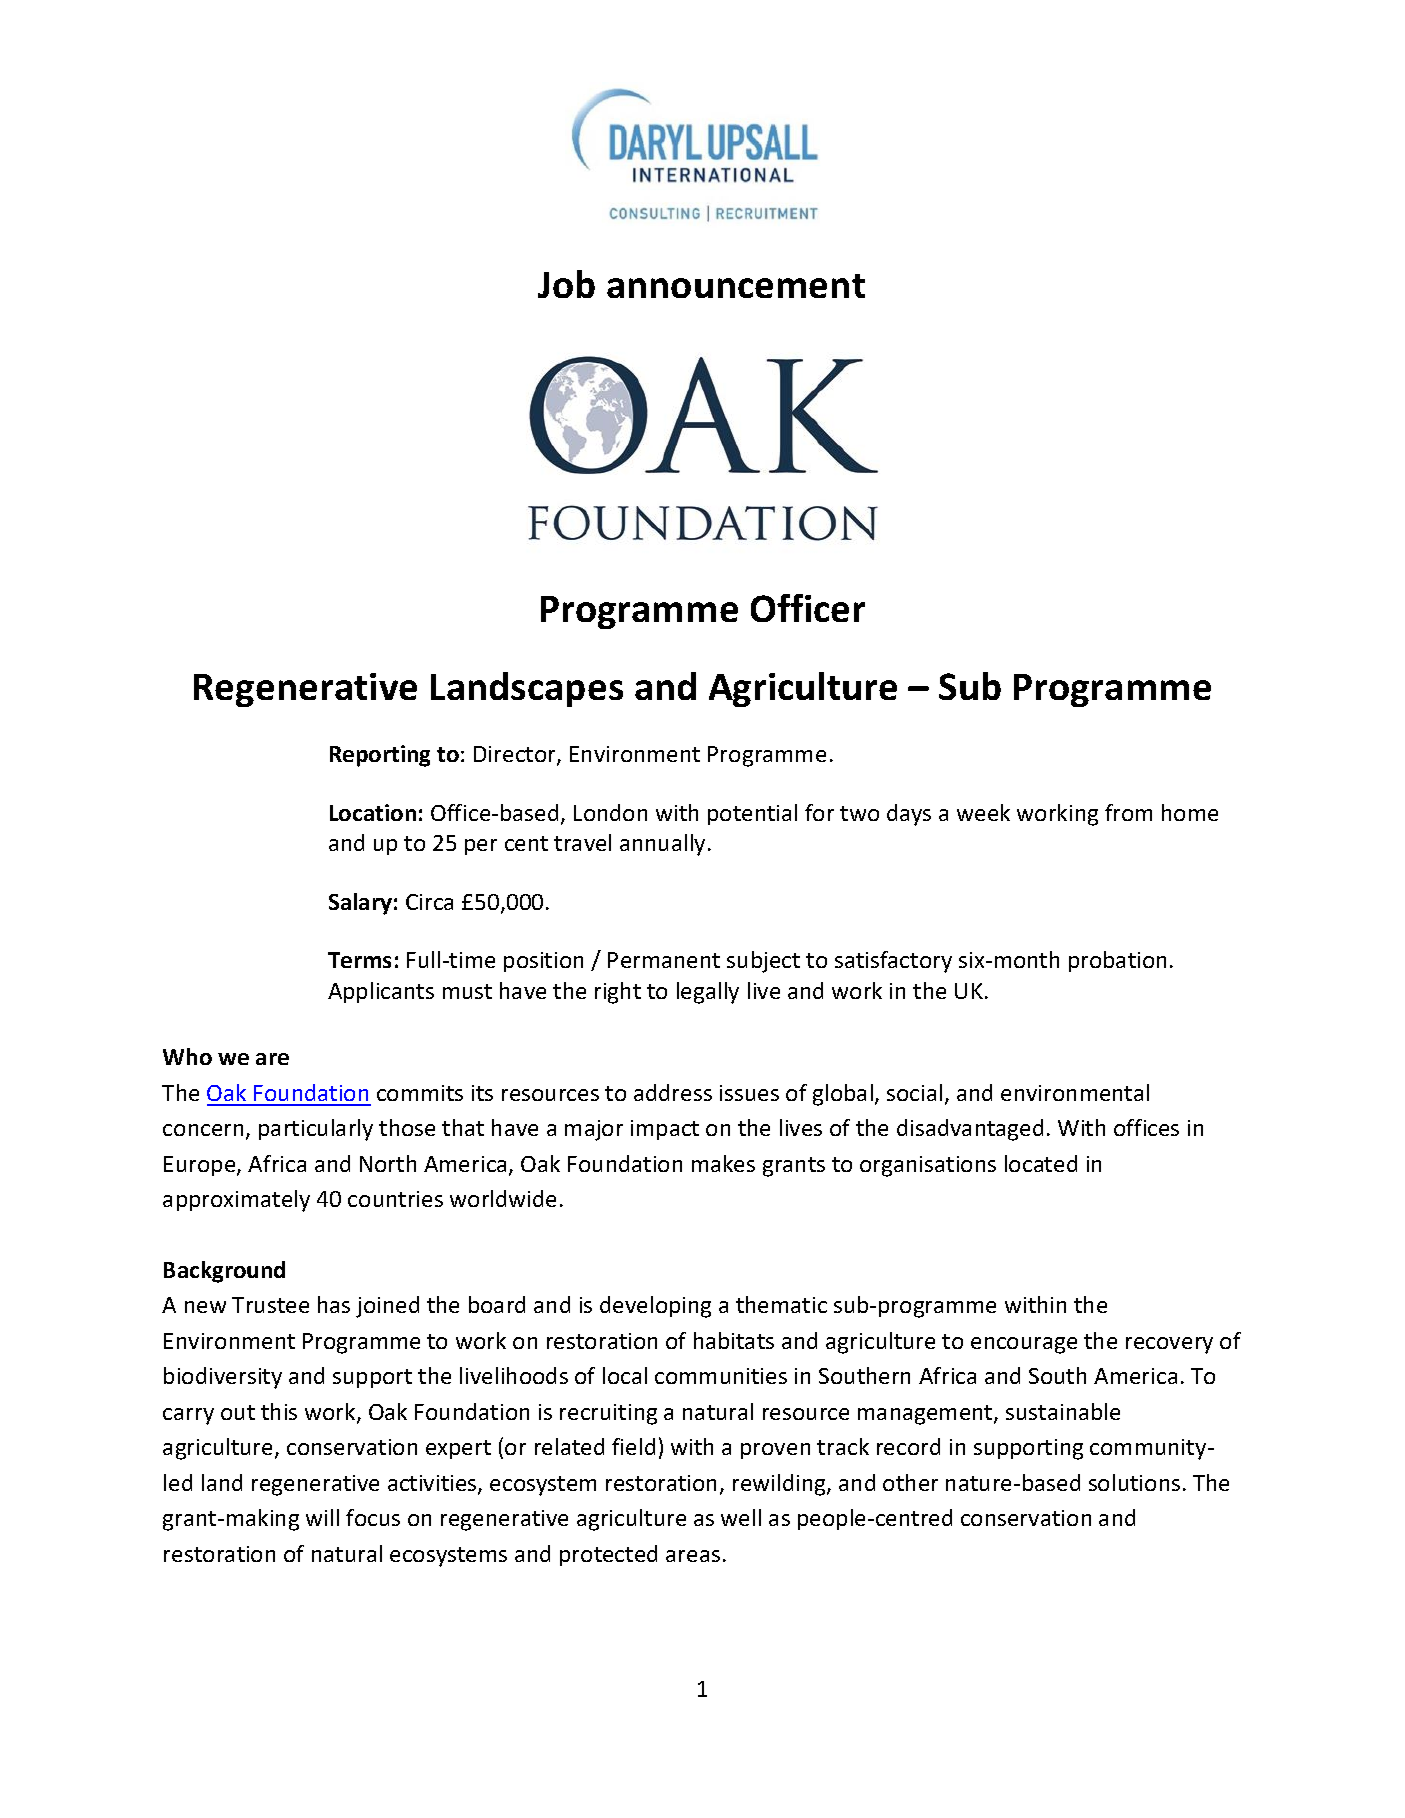 This document has width=1405, height=1818. Describe the element at coordinates (236, 1201) in the document. I see `approximately` at that location.
